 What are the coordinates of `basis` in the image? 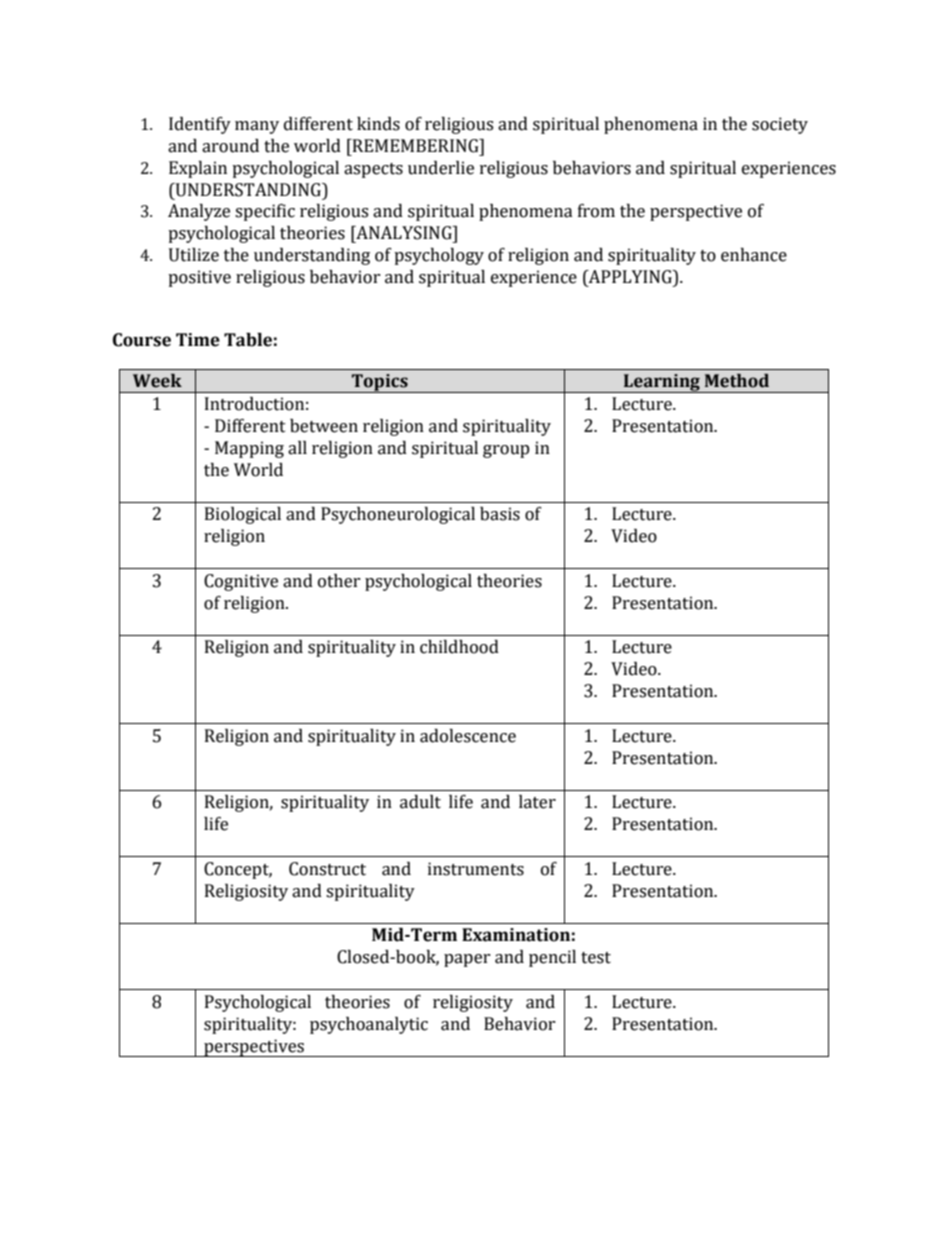 It's located at (500, 514).
